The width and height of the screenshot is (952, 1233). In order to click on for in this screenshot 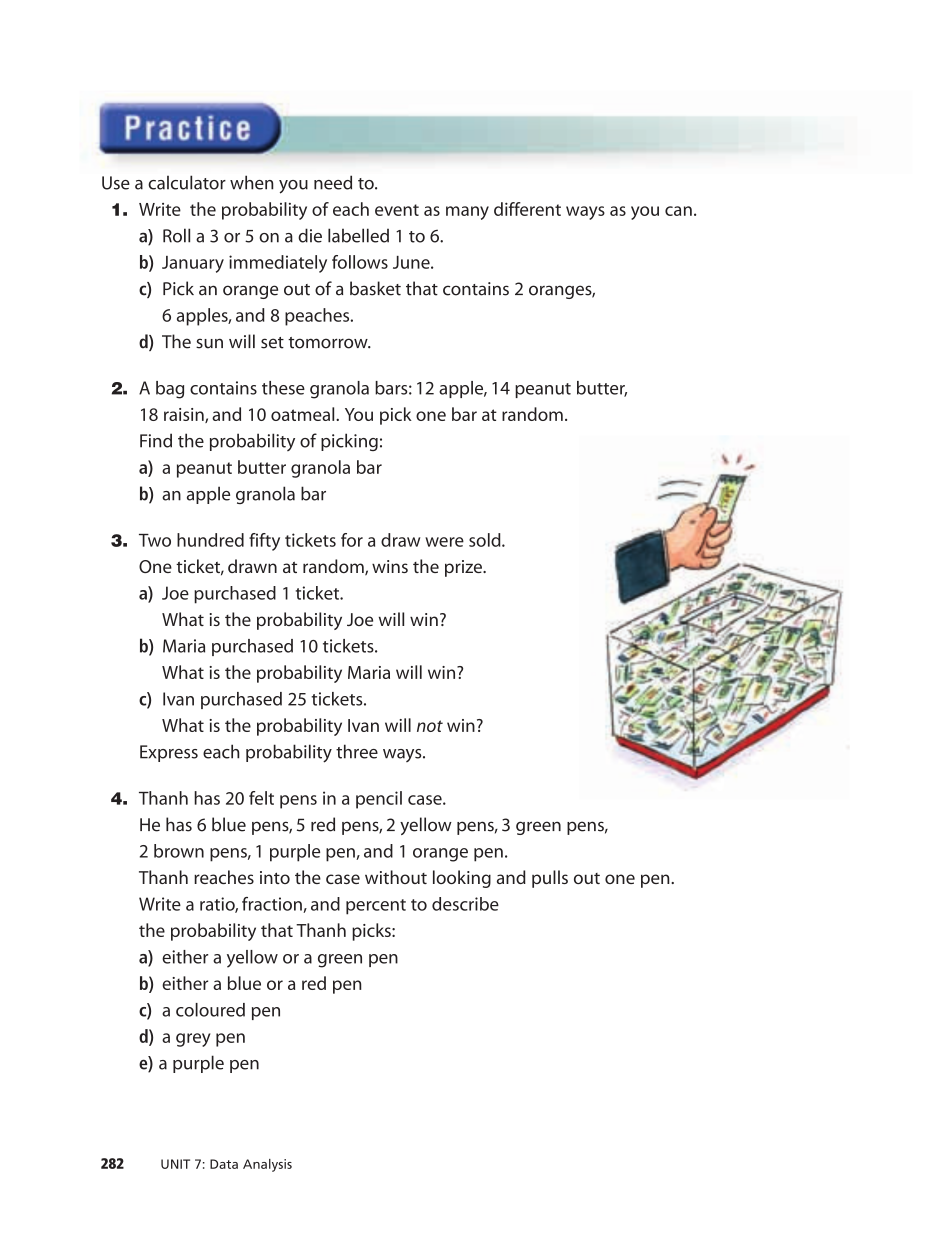, I will do `click(352, 540)`.
